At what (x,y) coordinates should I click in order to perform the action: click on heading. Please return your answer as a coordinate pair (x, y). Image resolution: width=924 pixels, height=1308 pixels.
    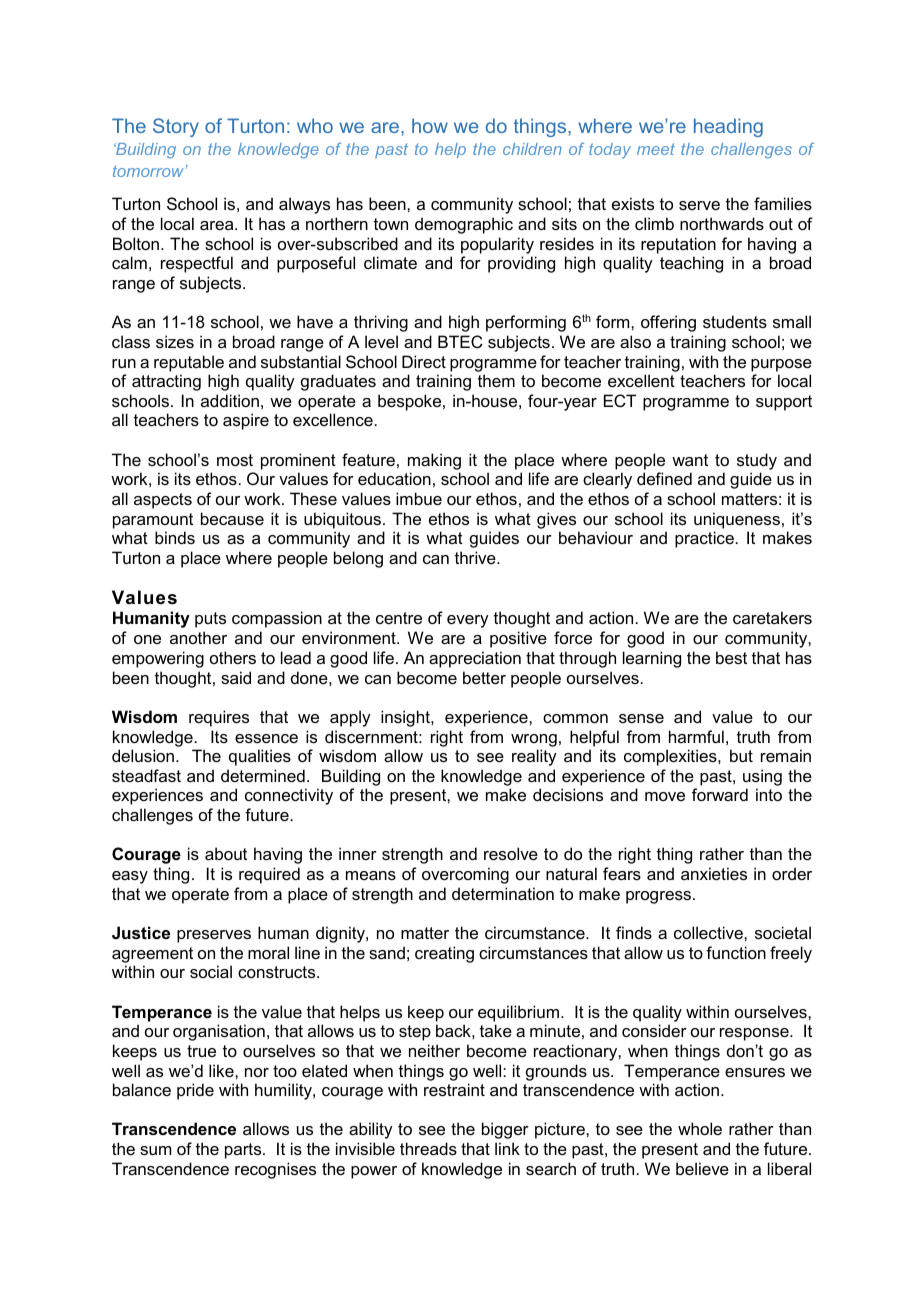
    Looking at the image, I should click on (728, 127).
